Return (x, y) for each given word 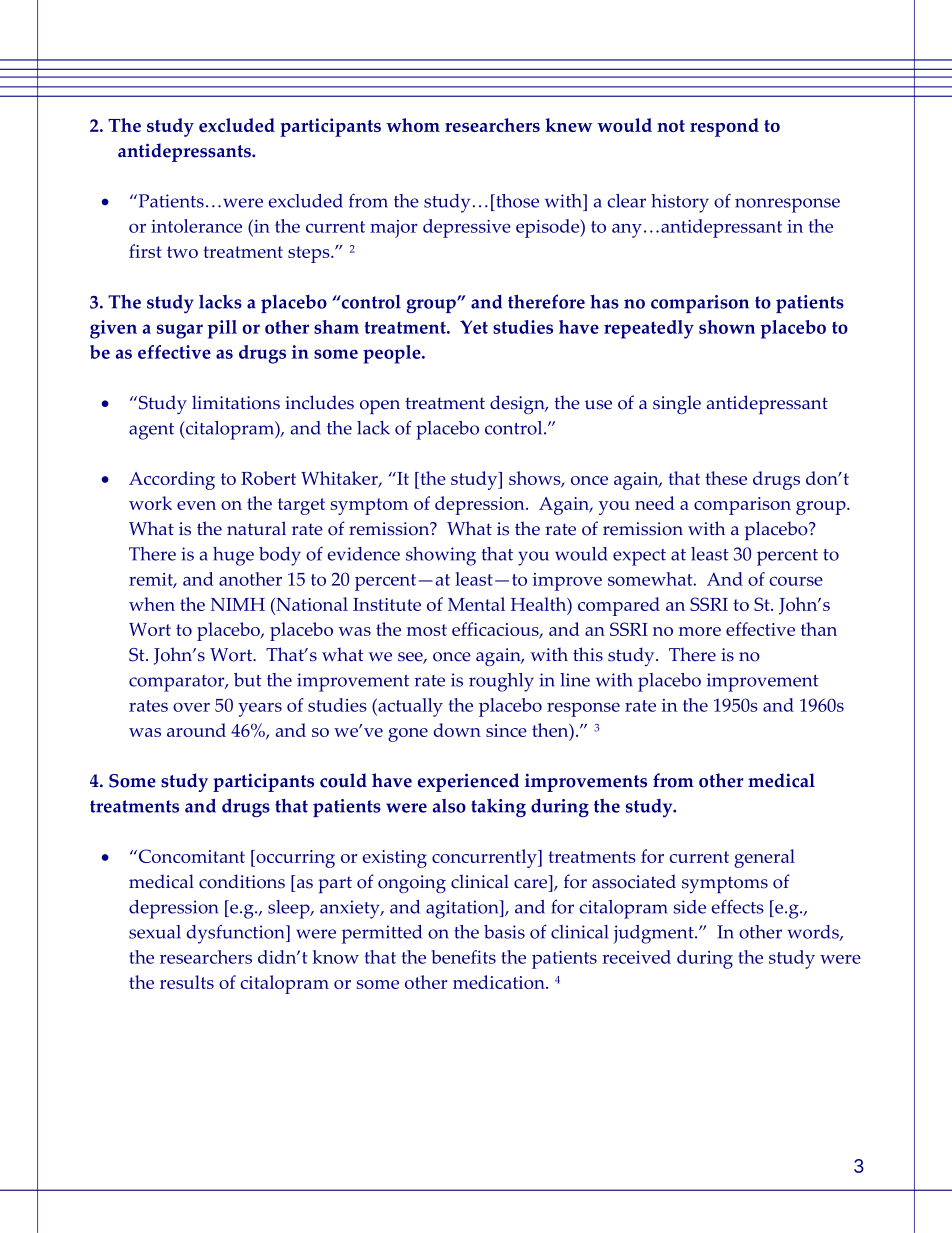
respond (724, 127)
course (796, 581)
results (187, 982)
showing (441, 556)
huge (233, 556)
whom (413, 125)
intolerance (196, 226)
